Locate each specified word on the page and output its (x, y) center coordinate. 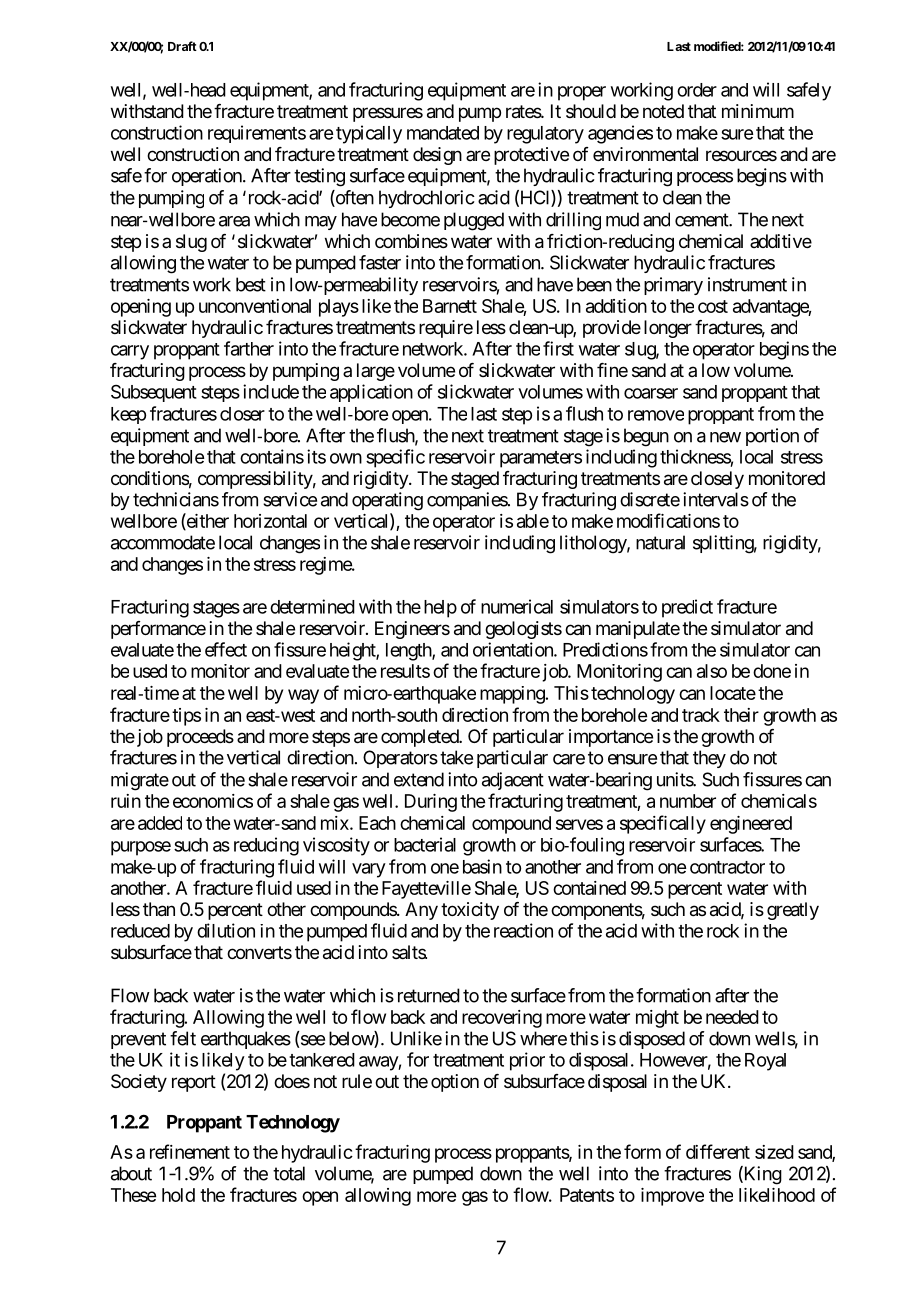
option (455, 1083)
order (697, 90)
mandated (443, 133)
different (718, 1151)
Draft (182, 46)
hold (178, 1195)
